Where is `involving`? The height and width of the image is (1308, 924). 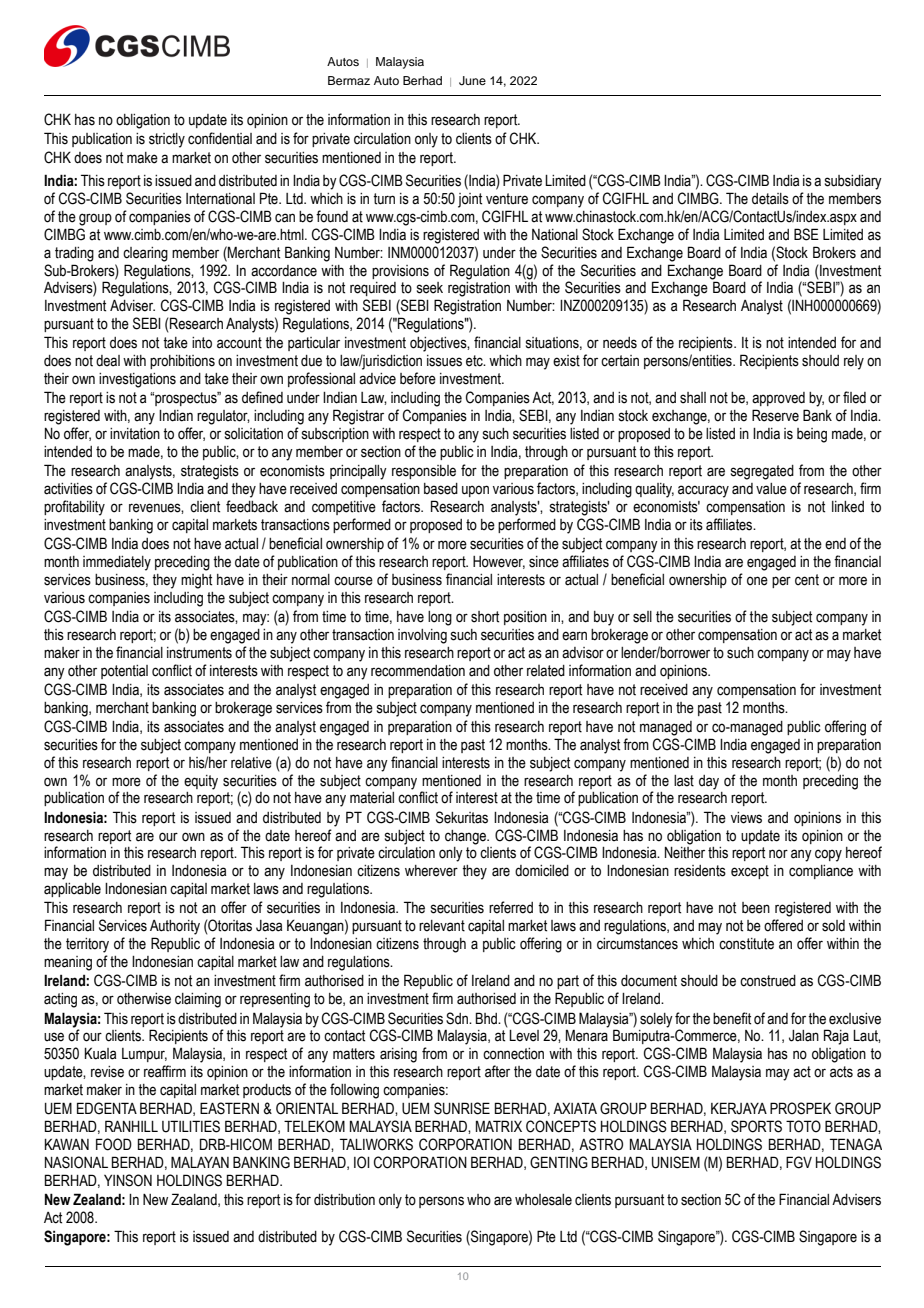
involving is located at coordinates (422, 636).
